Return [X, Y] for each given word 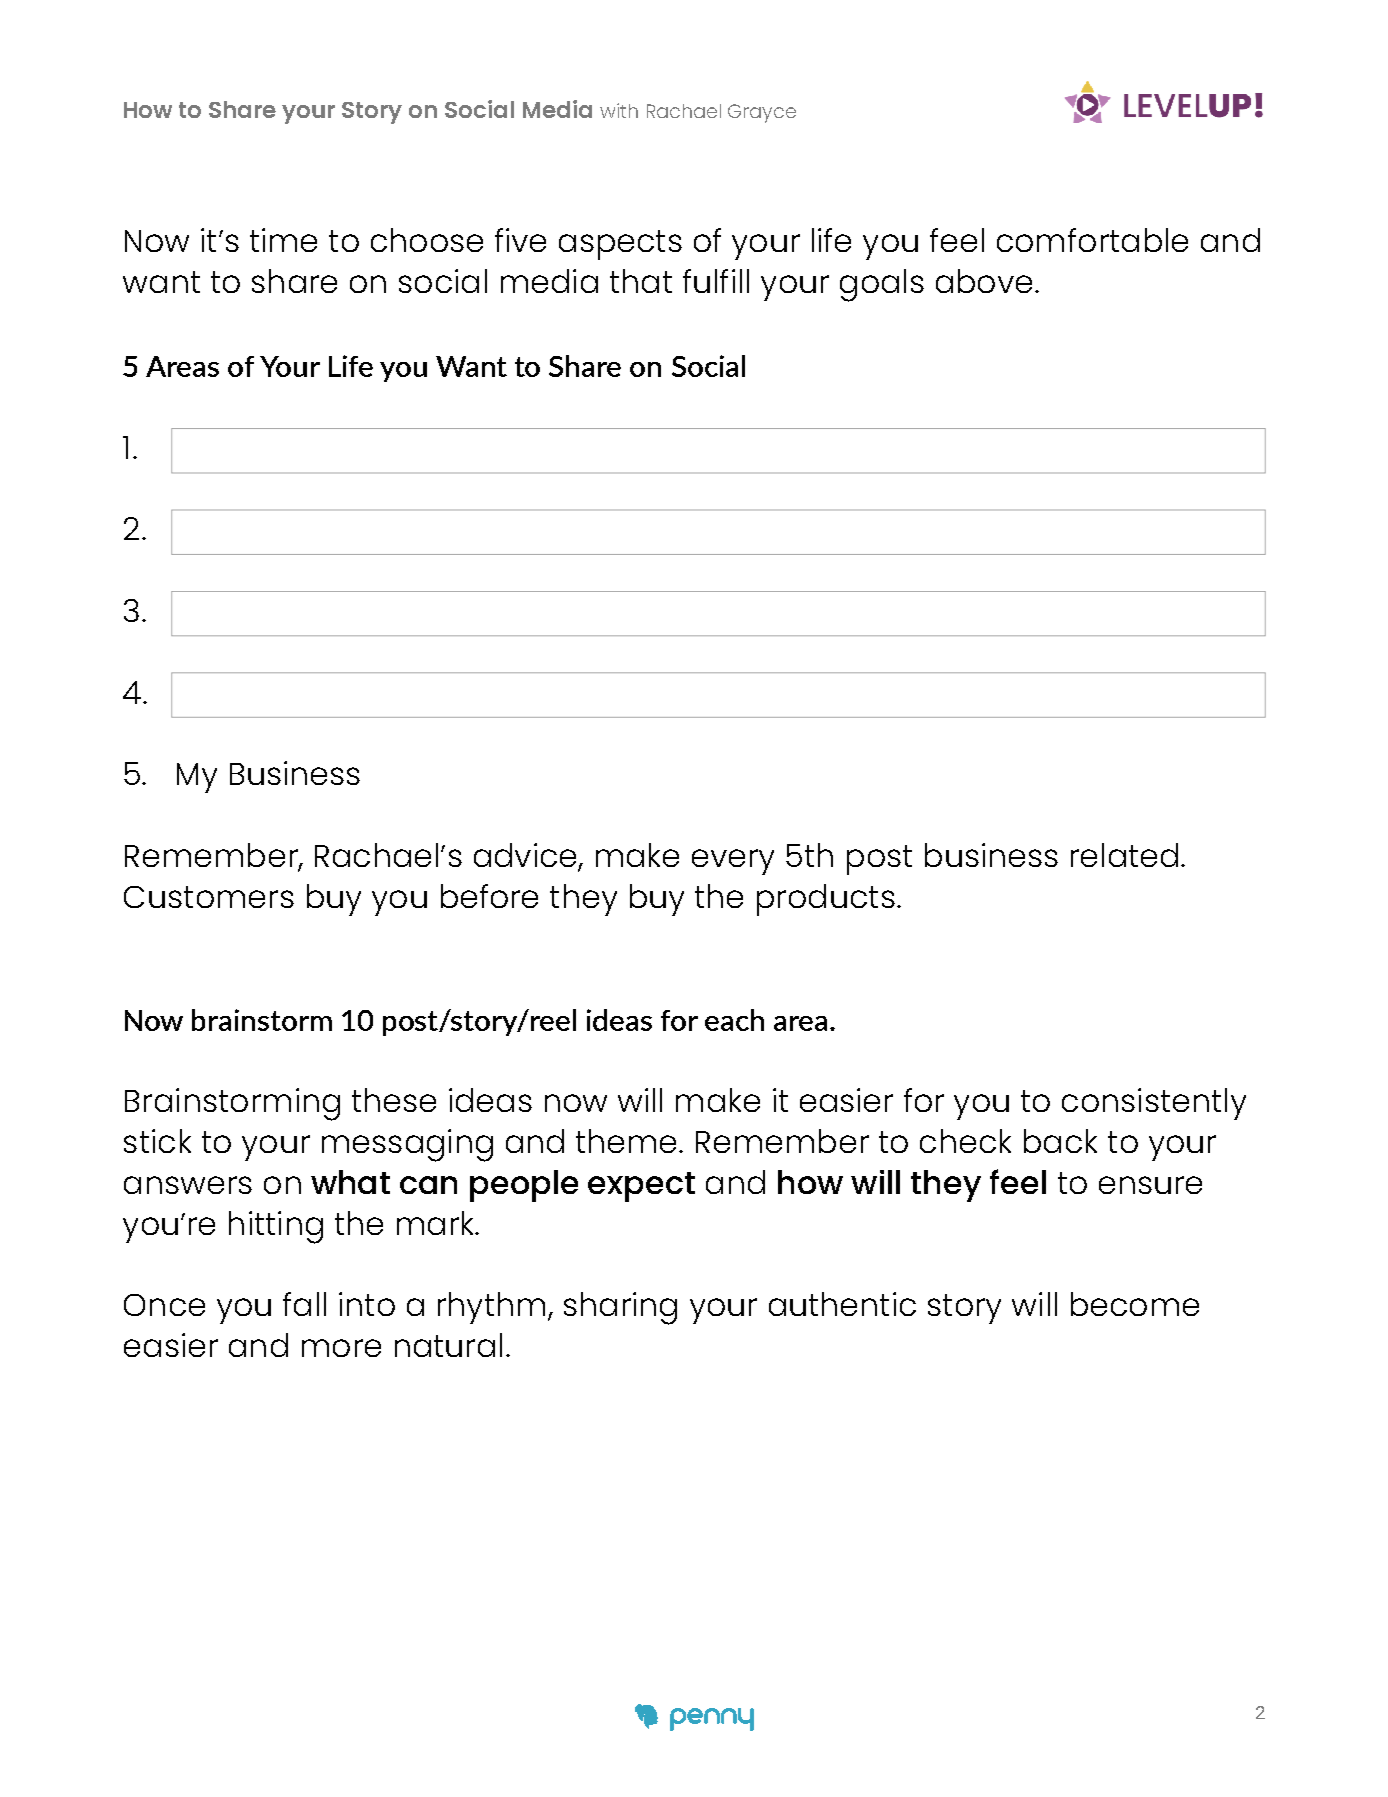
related [1124, 855]
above [984, 281]
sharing [620, 1308]
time [283, 240]
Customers [209, 897]
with [619, 110]
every [733, 862]
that [641, 281]
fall [304, 1304]
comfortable [1092, 240]
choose [427, 240]
